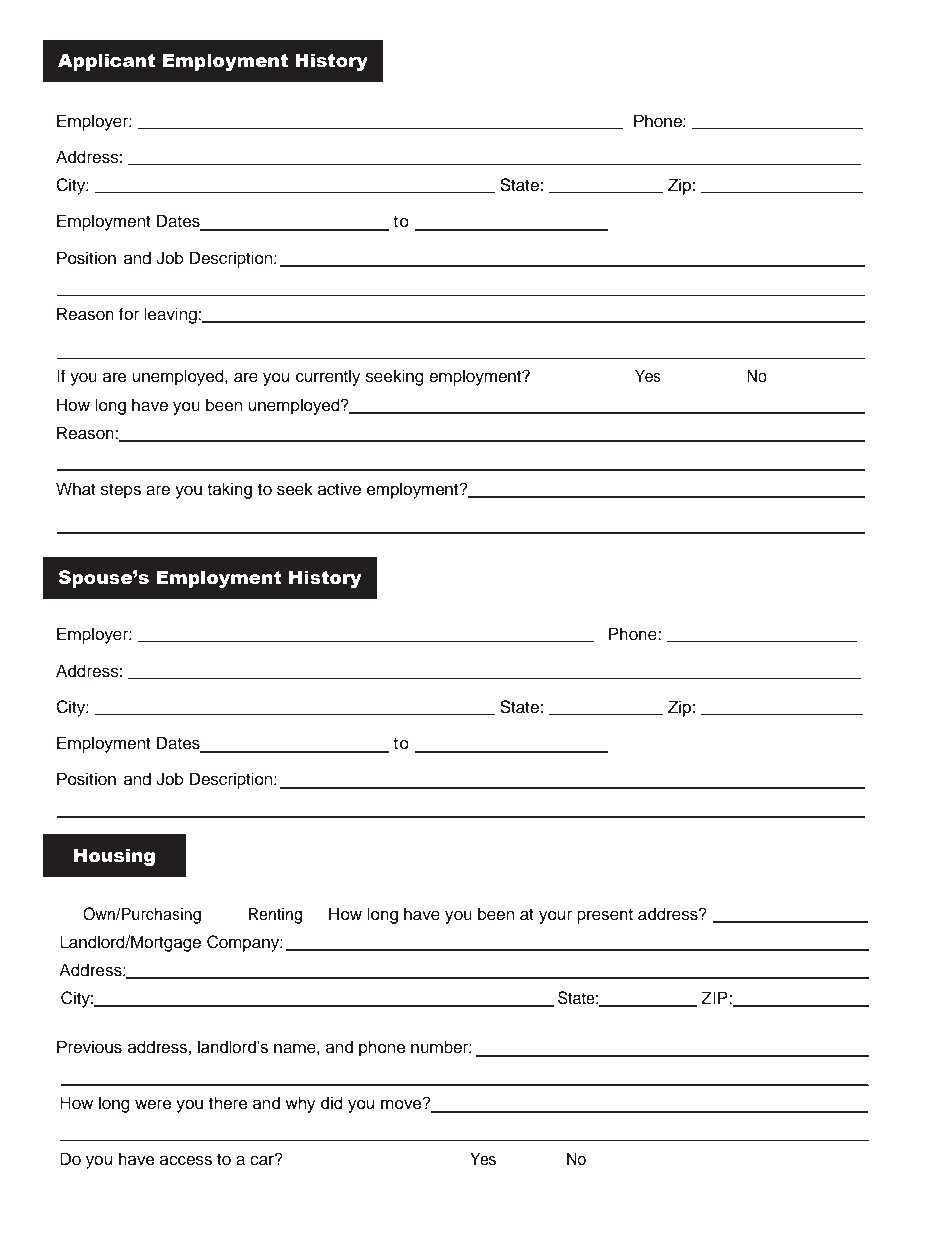 Image resolution: width=952 pixels, height=1233 pixels. I want to click on for, so click(129, 314).
